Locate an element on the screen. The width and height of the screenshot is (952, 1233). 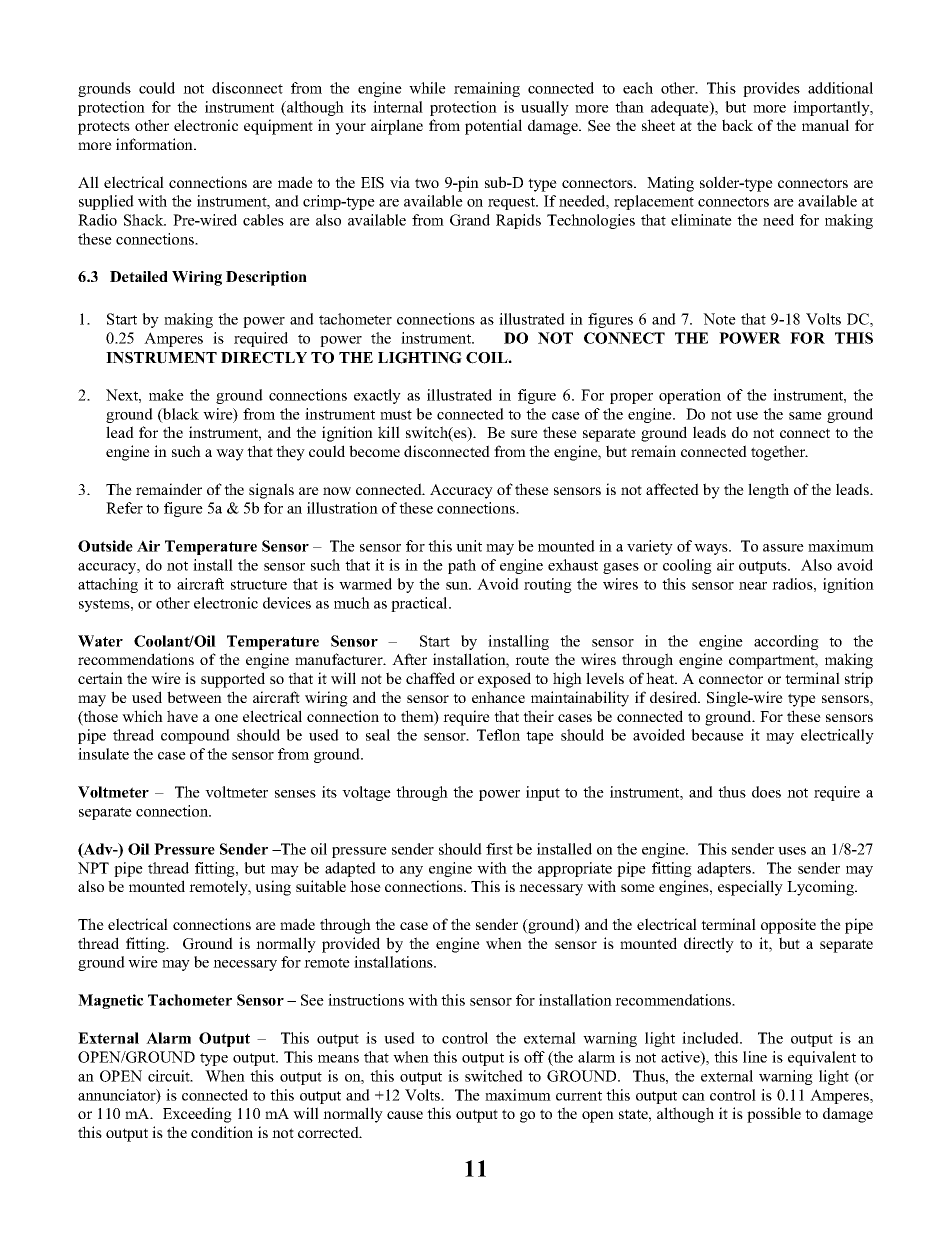
together is located at coordinates (779, 453).
